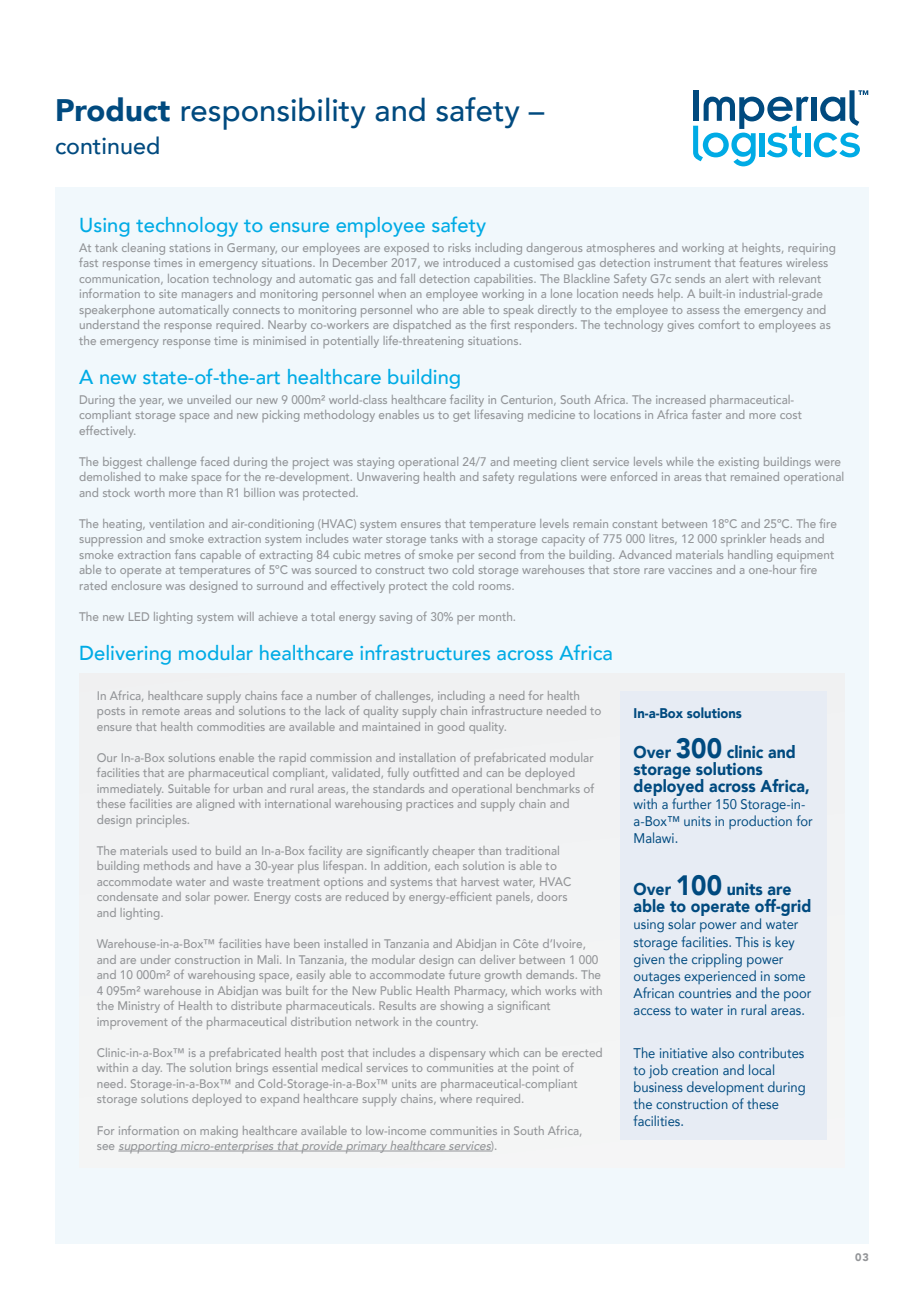  I want to click on where, so click(456, 1098).
